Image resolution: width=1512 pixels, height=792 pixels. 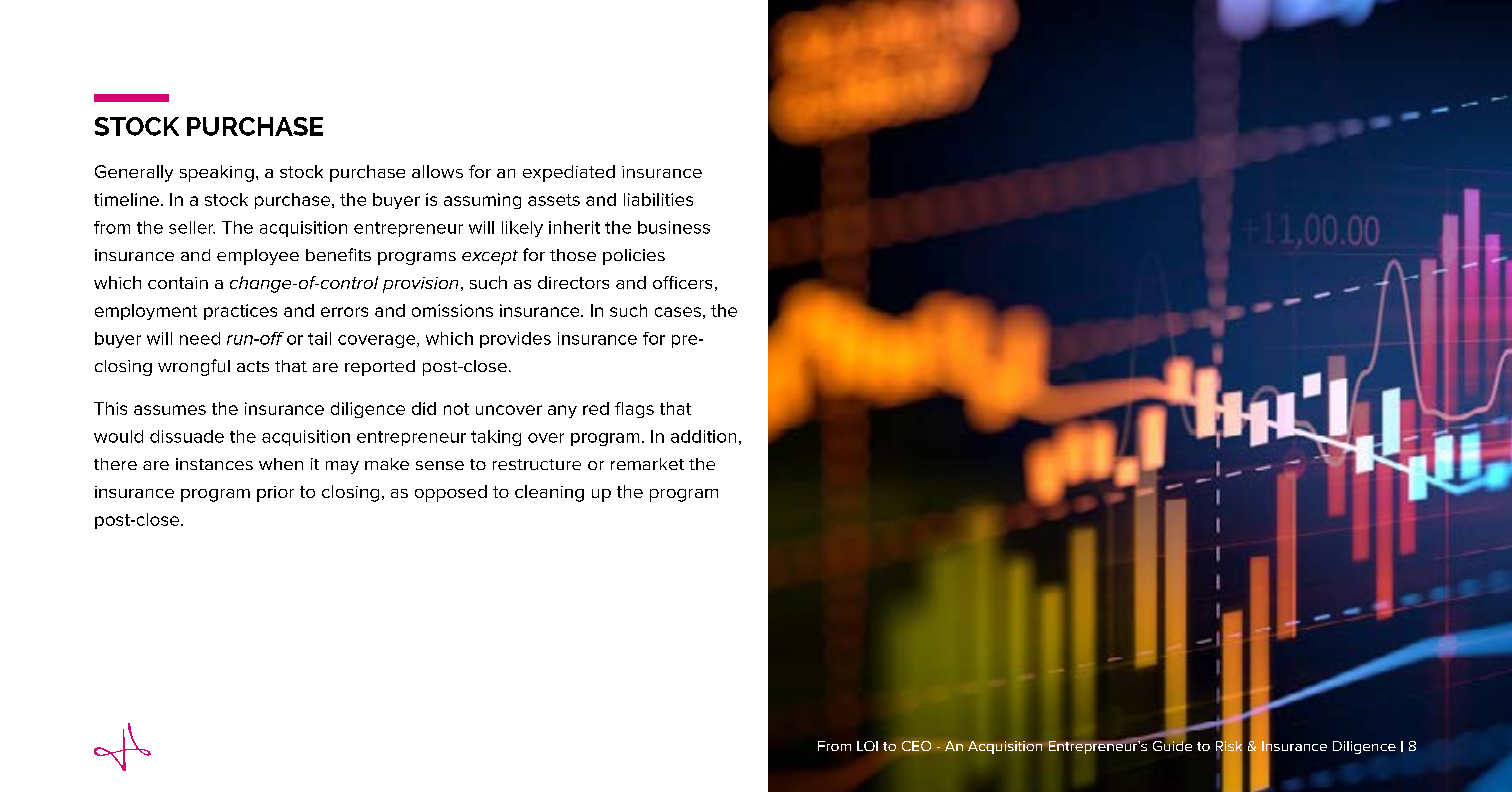 I want to click on need, so click(x=200, y=338).
